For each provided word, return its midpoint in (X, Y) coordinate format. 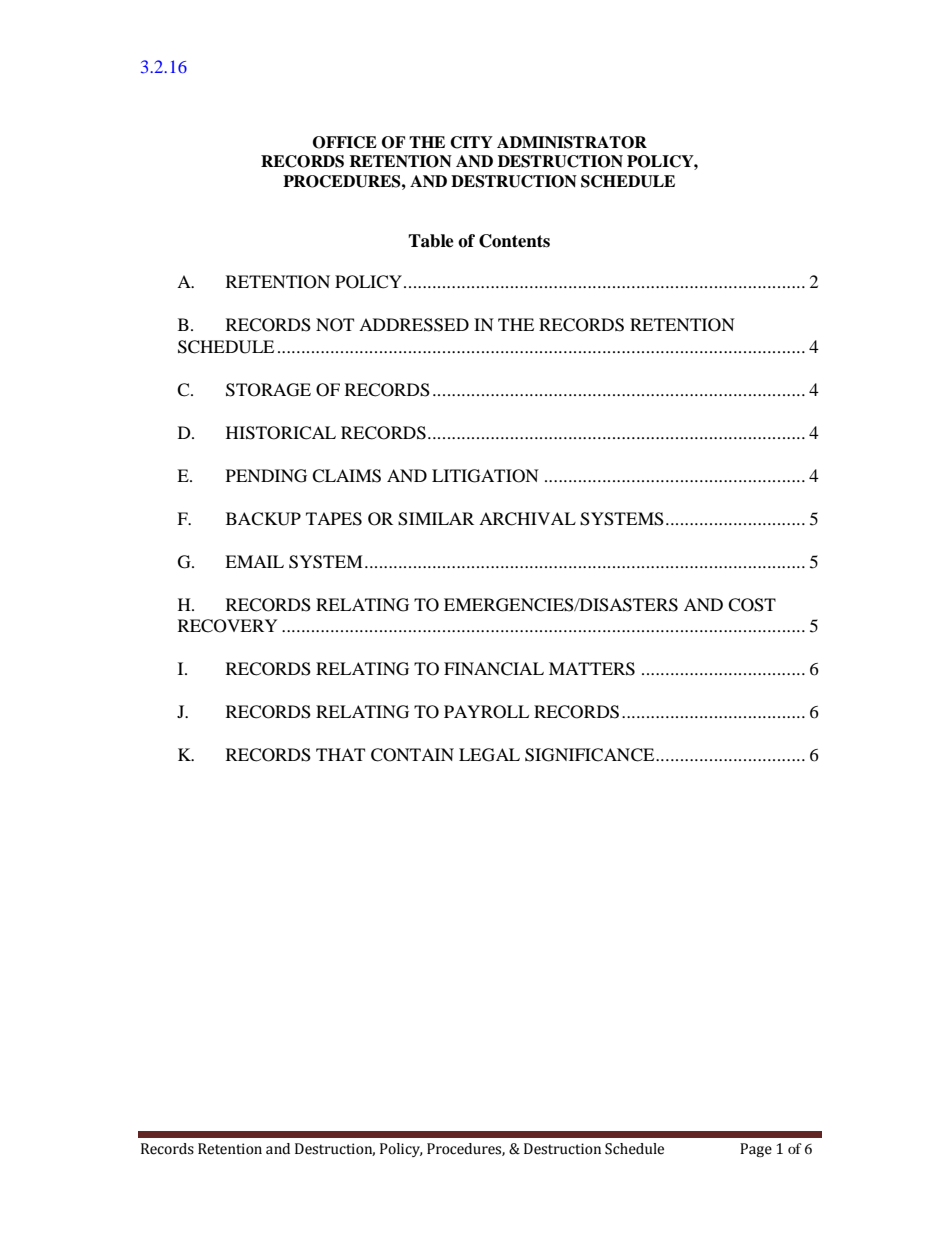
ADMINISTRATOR (572, 142)
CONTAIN (412, 755)
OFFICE (345, 142)
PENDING (266, 476)
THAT (340, 754)
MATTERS (592, 669)
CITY (471, 142)
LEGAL (489, 755)
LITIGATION (485, 476)
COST (752, 605)
